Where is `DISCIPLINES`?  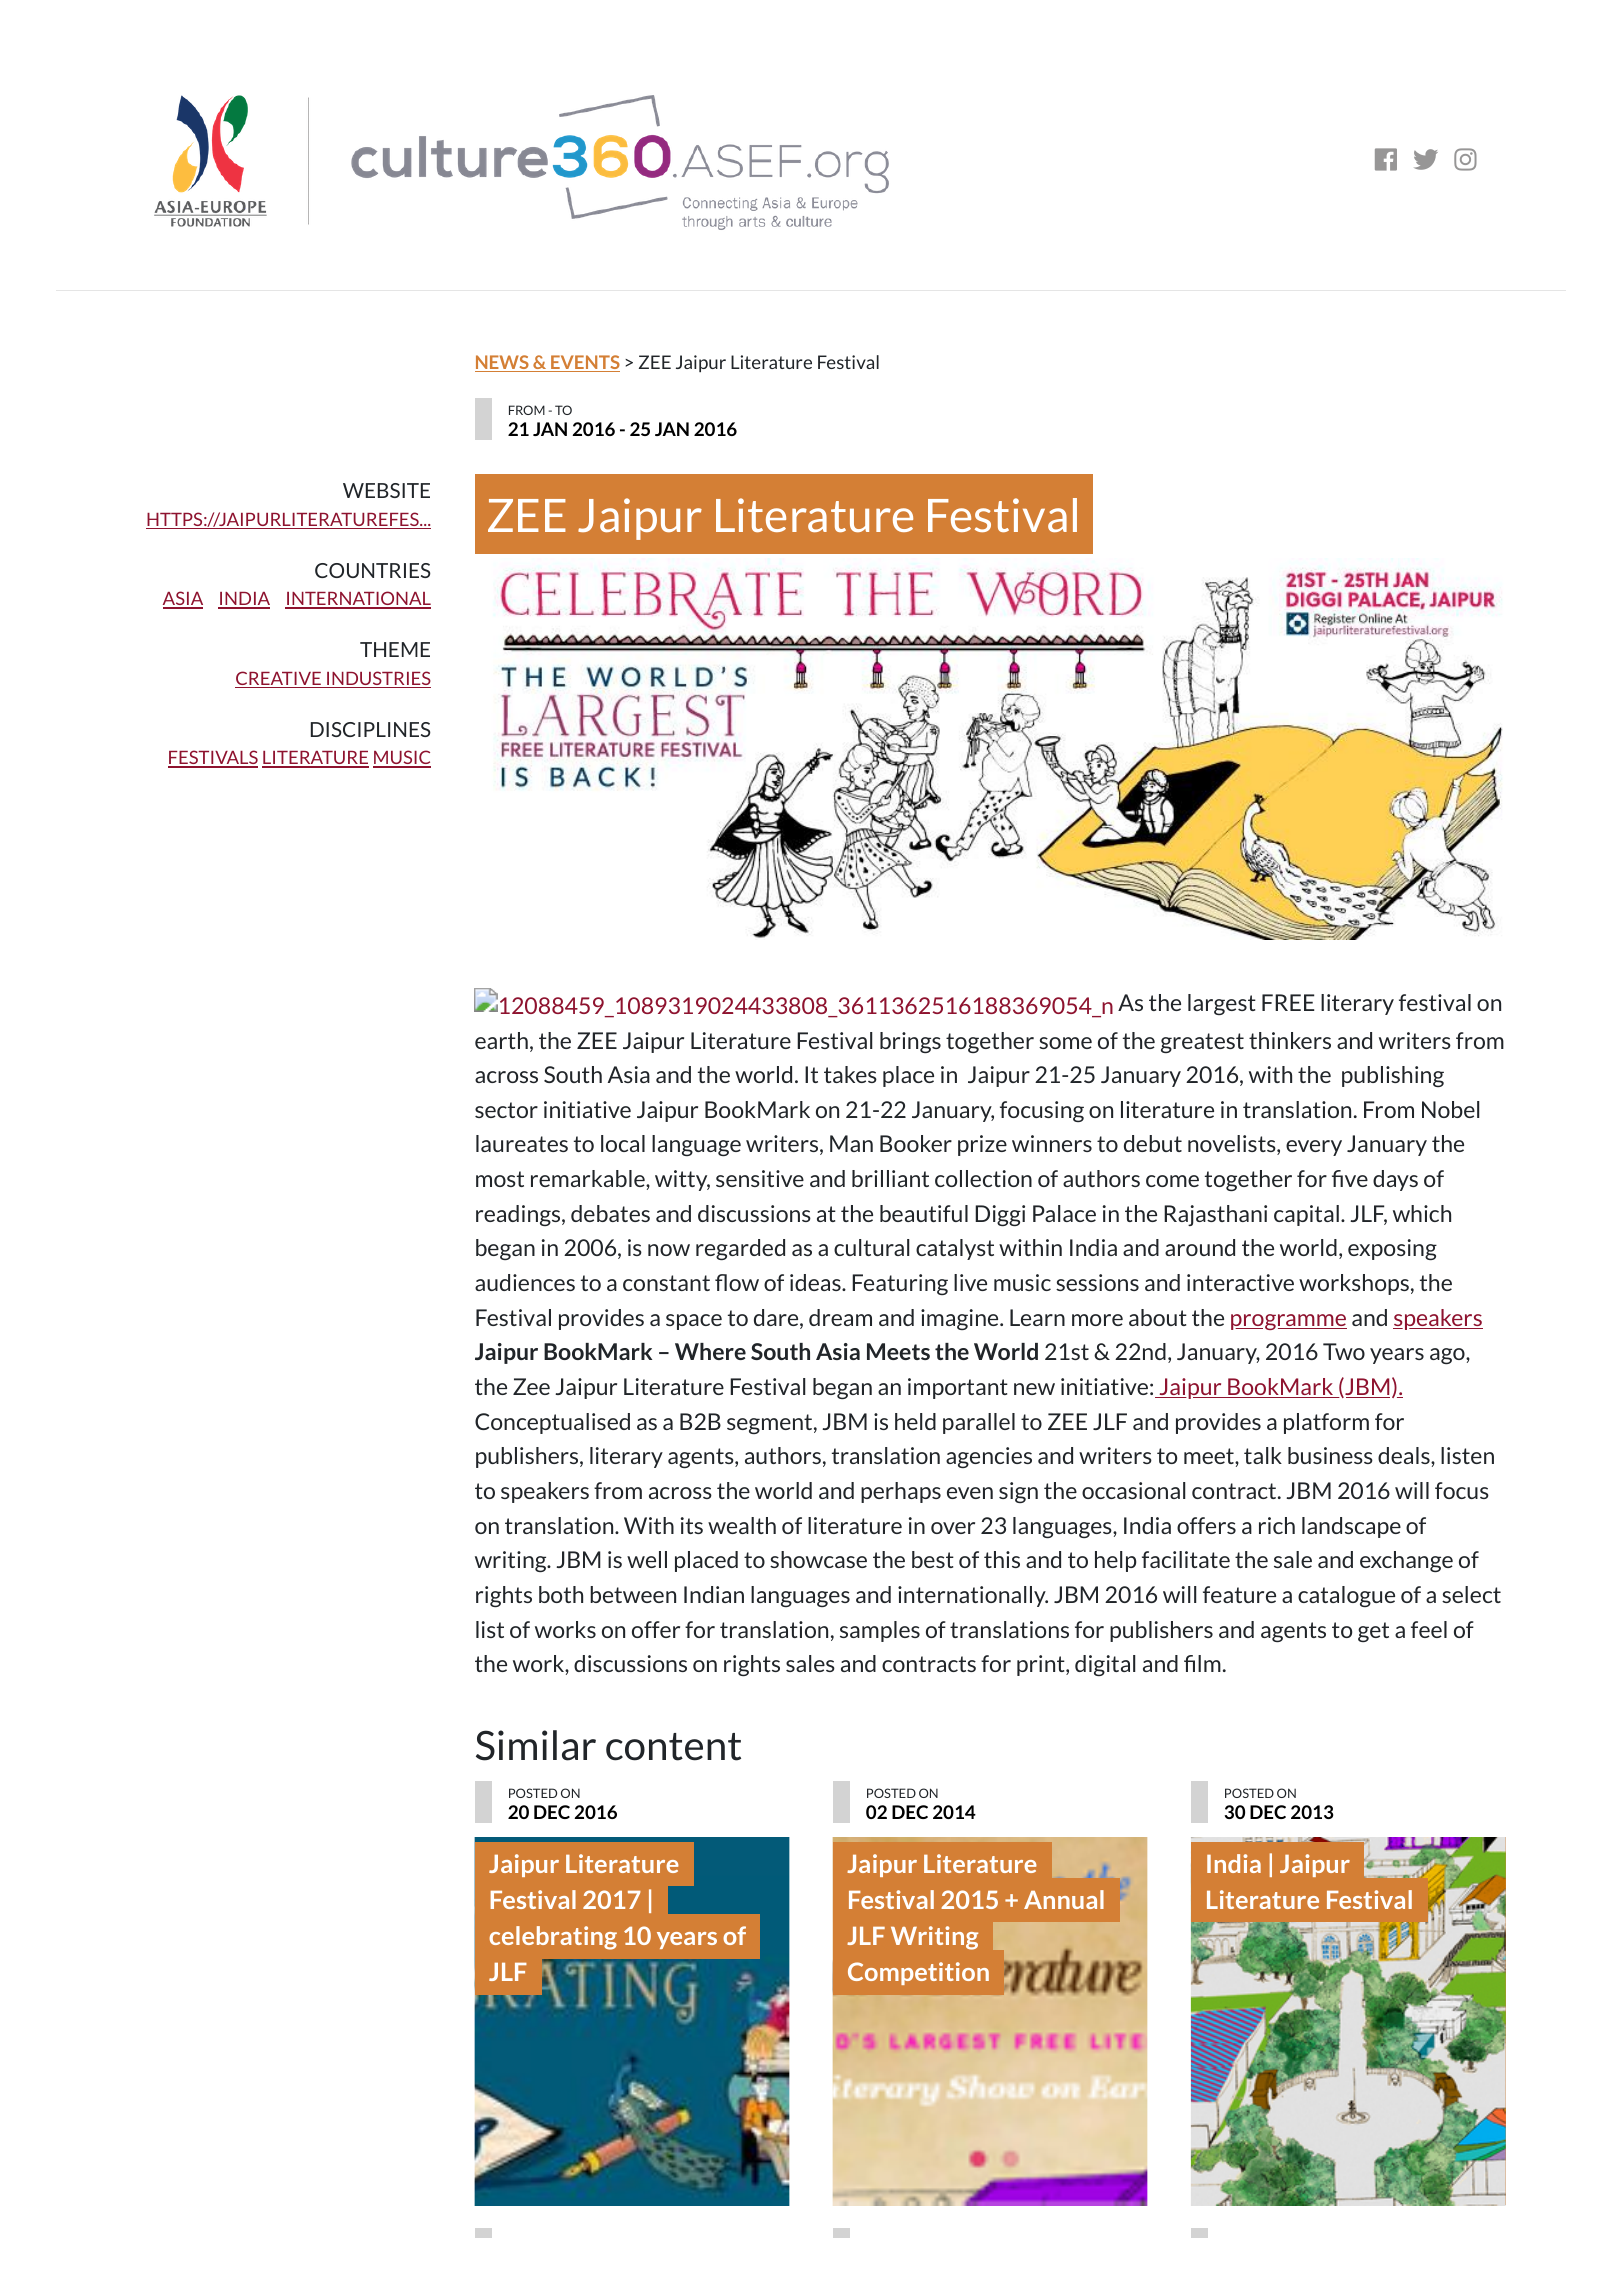
DISCIPLINES is located at coordinates (371, 729).
